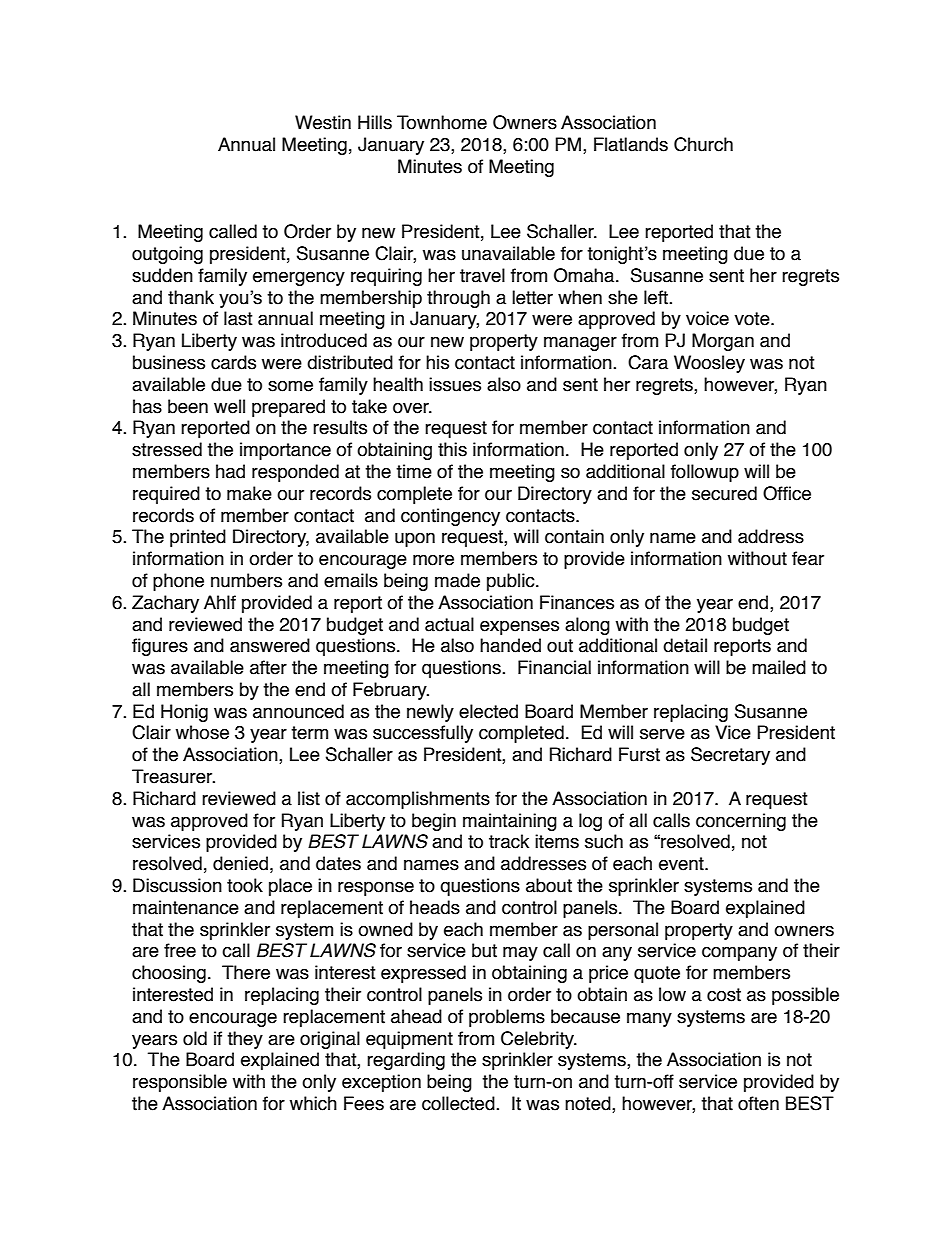 The width and height of the document is (952, 1233). I want to click on secured, so click(724, 493).
